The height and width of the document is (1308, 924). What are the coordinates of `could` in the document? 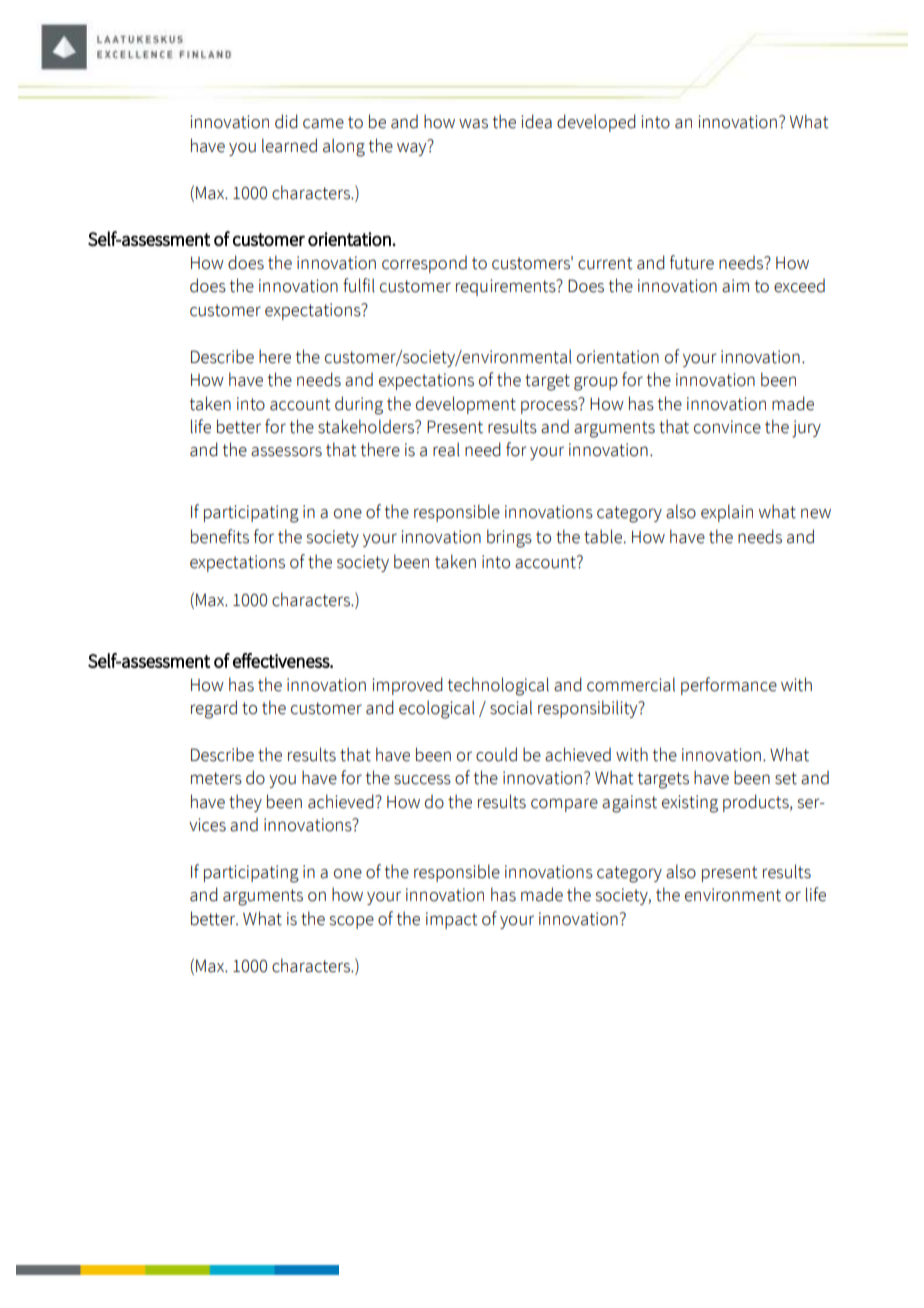 It's located at (496, 754).
